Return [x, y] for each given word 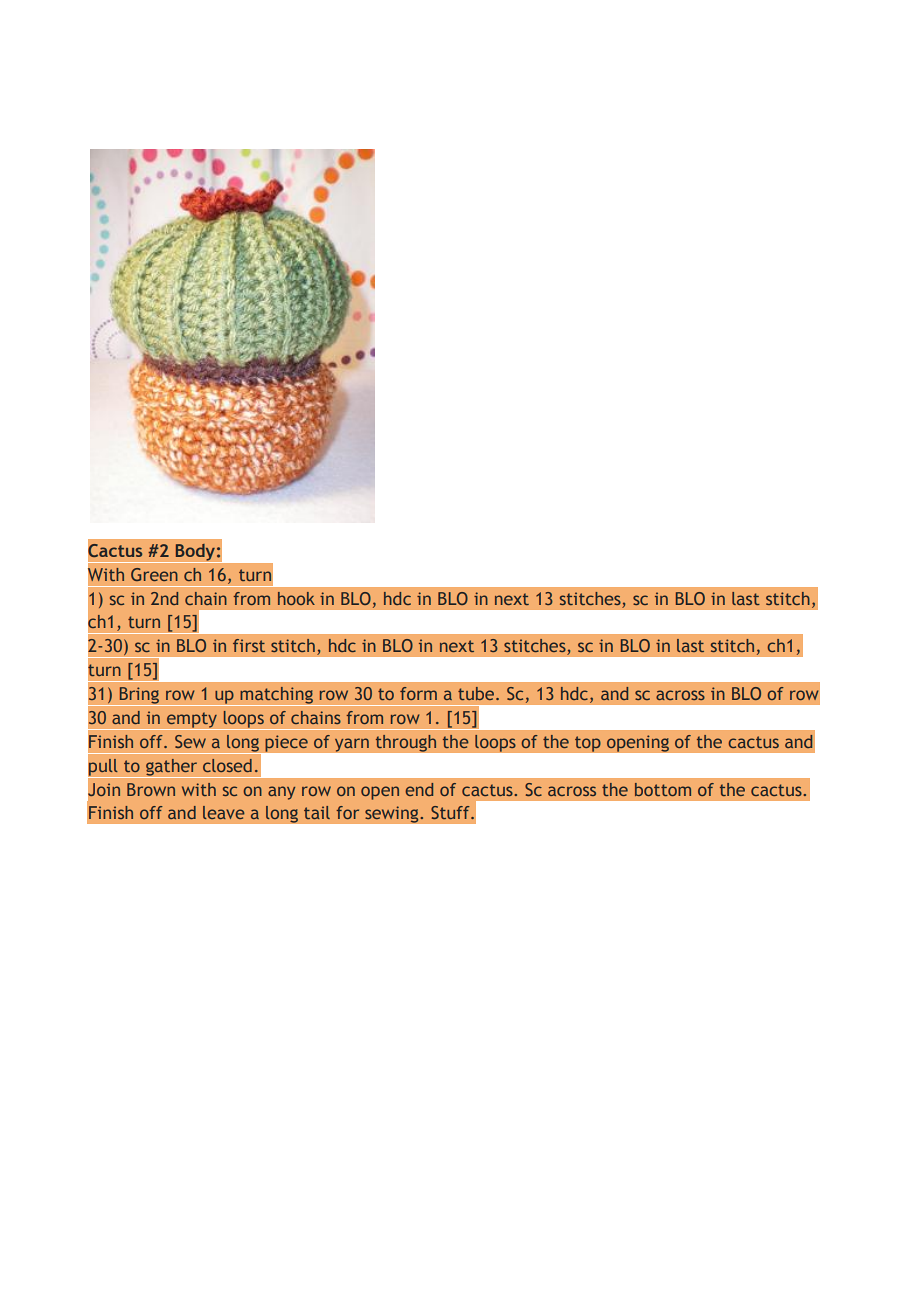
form [418, 693]
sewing [393, 814]
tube [477, 693]
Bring [139, 696]
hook [296, 598]
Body [195, 553]
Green [154, 574]
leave [224, 812]
